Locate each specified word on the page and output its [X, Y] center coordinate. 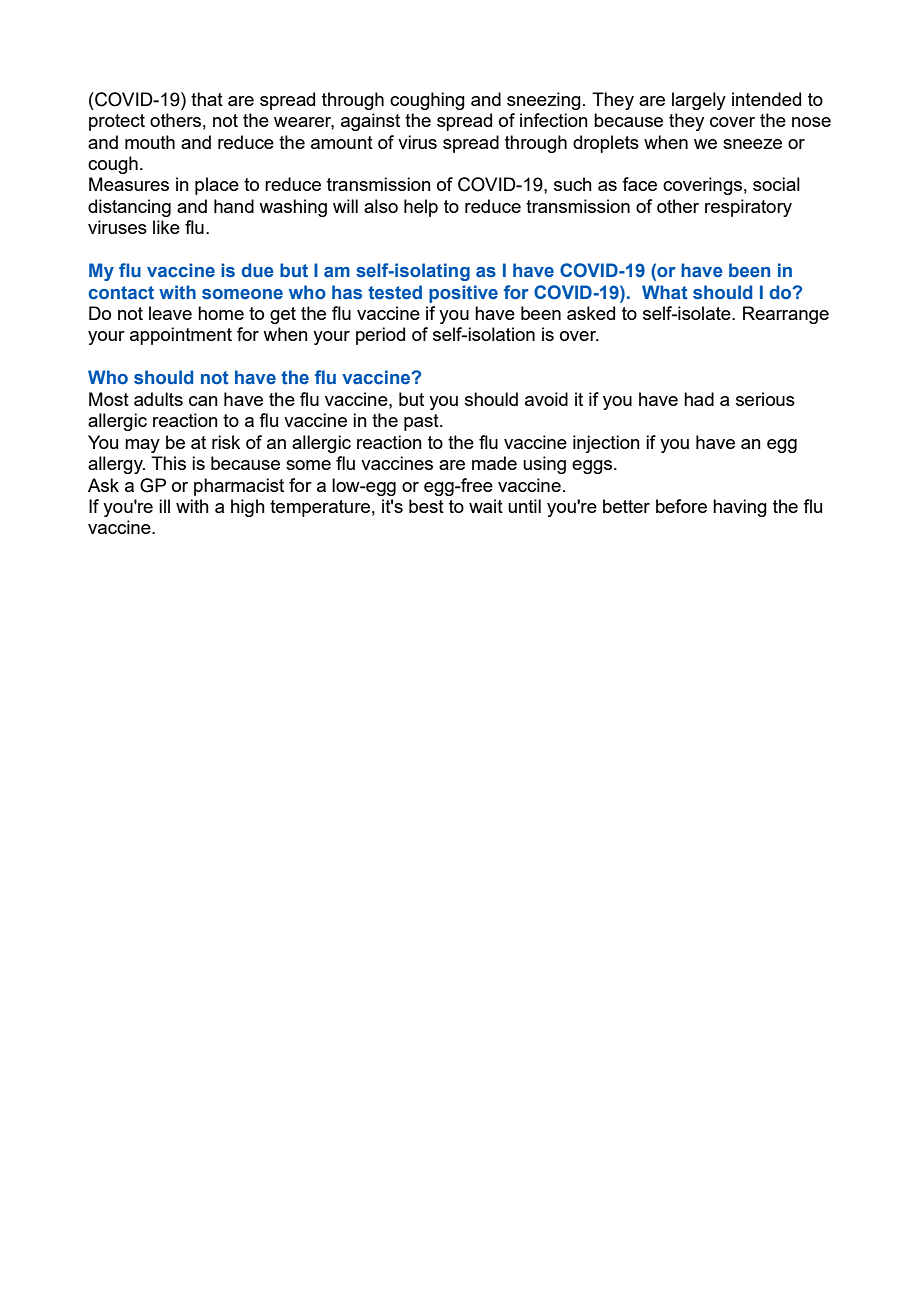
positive [463, 294]
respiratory [748, 208]
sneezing [544, 101]
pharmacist [239, 487]
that [207, 99]
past [422, 422]
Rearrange [786, 315]
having [740, 508]
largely [699, 101]
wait [486, 506]
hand [234, 206]
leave [170, 313]
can [203, 401]
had [699, 399]
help [421, 208]
